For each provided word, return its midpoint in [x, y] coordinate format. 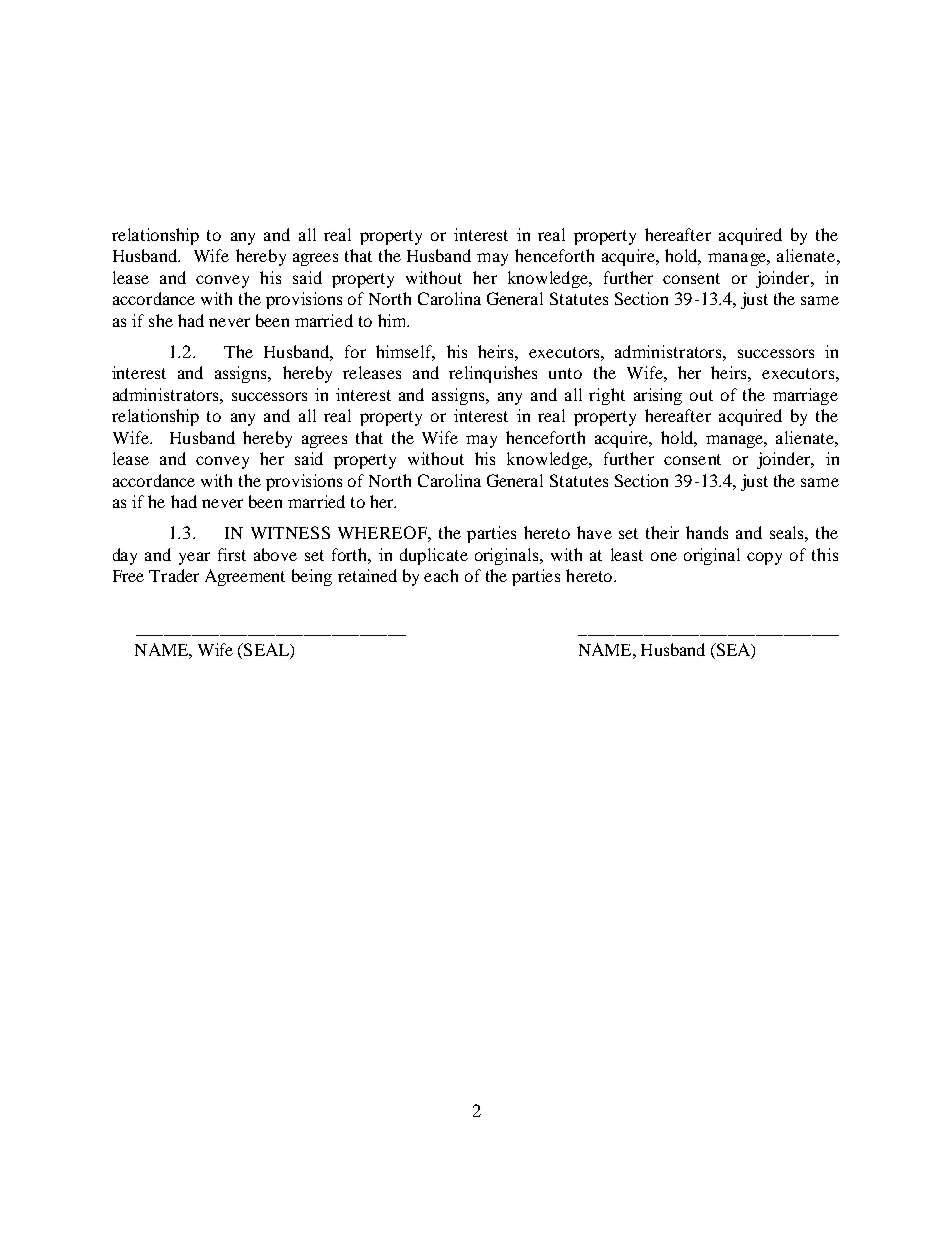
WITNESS [290, 532]
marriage [805, 396]
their [662, 532]
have [594, 532]
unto [565, 373]
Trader [174, 575]
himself [405, 352]
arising [658, 396]
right [607, 396]
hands [707, 532]
